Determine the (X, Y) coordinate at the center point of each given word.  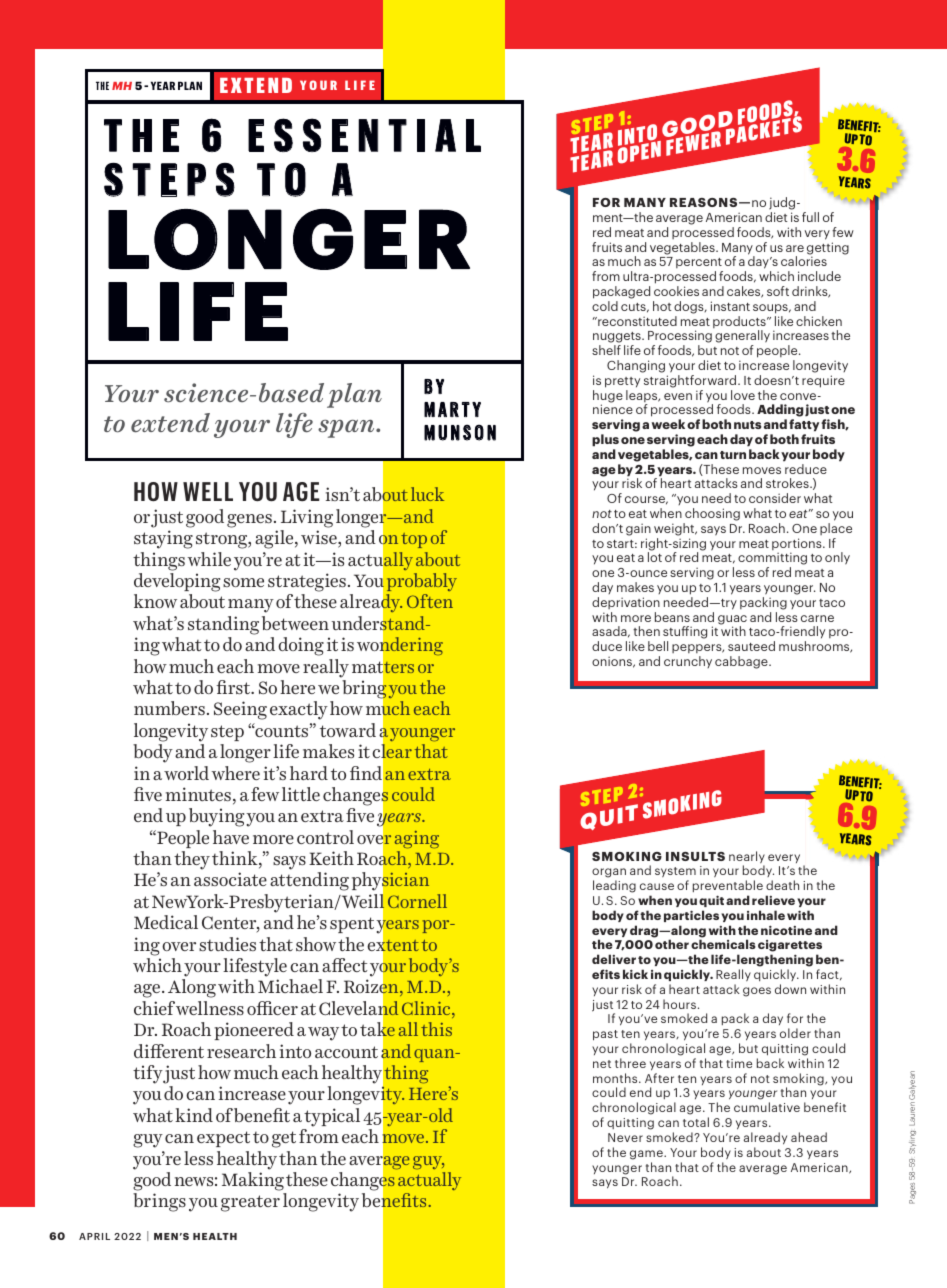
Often (430, 601)
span (347, 429)
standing (223, 625)
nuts (748, 425)
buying (216, 817)
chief (154, 1008)
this (436, 1029)
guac (732, 621)
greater (250, 1203)
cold (605, 306)
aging (417, 839)
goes (757, 992)
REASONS (705, 202)
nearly (747, 858)
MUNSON (460, 432)
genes (249, 521)
